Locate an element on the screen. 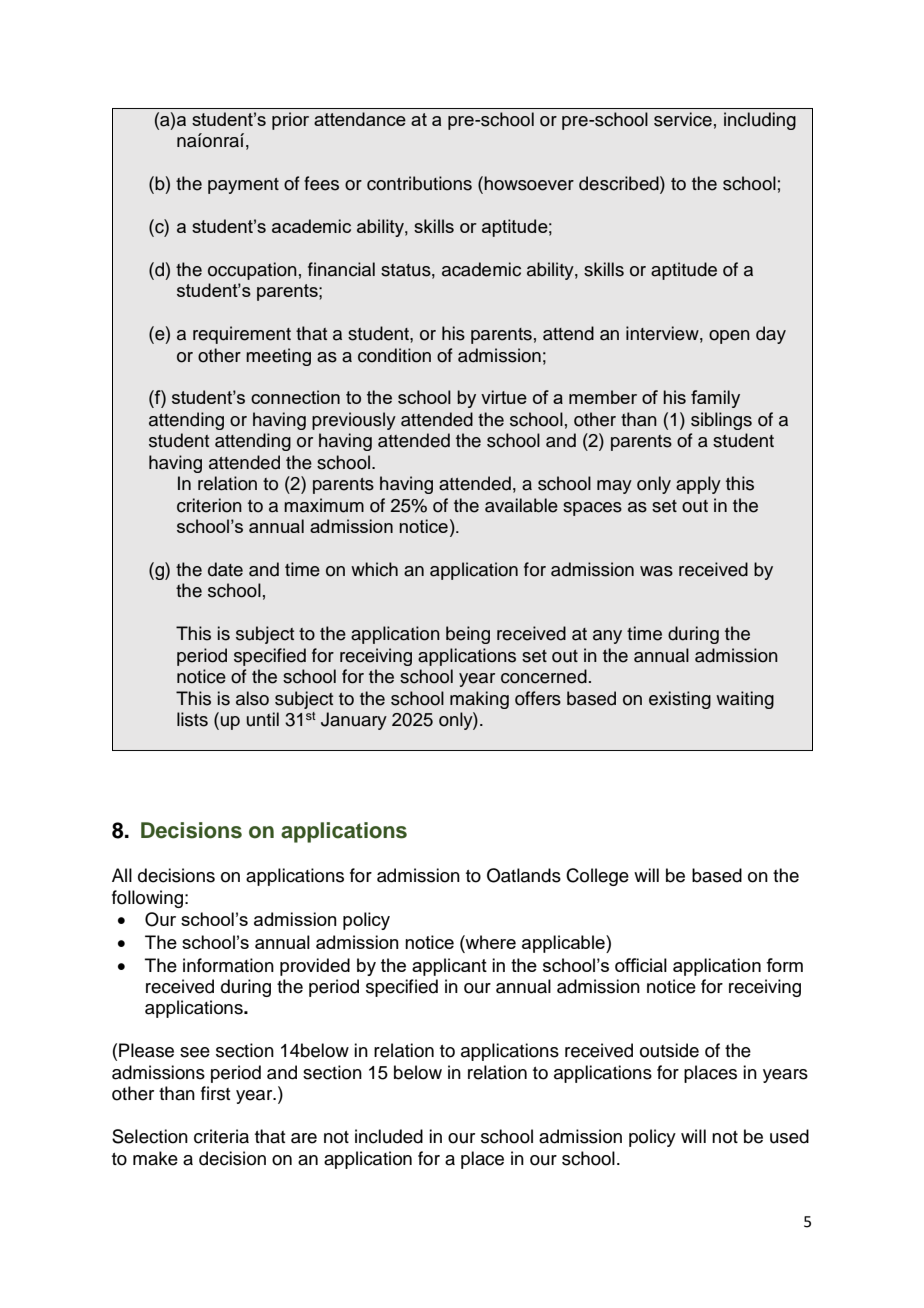 This screenshot has height=1308, width=924. contributions is located at coordinates (419, 183).
